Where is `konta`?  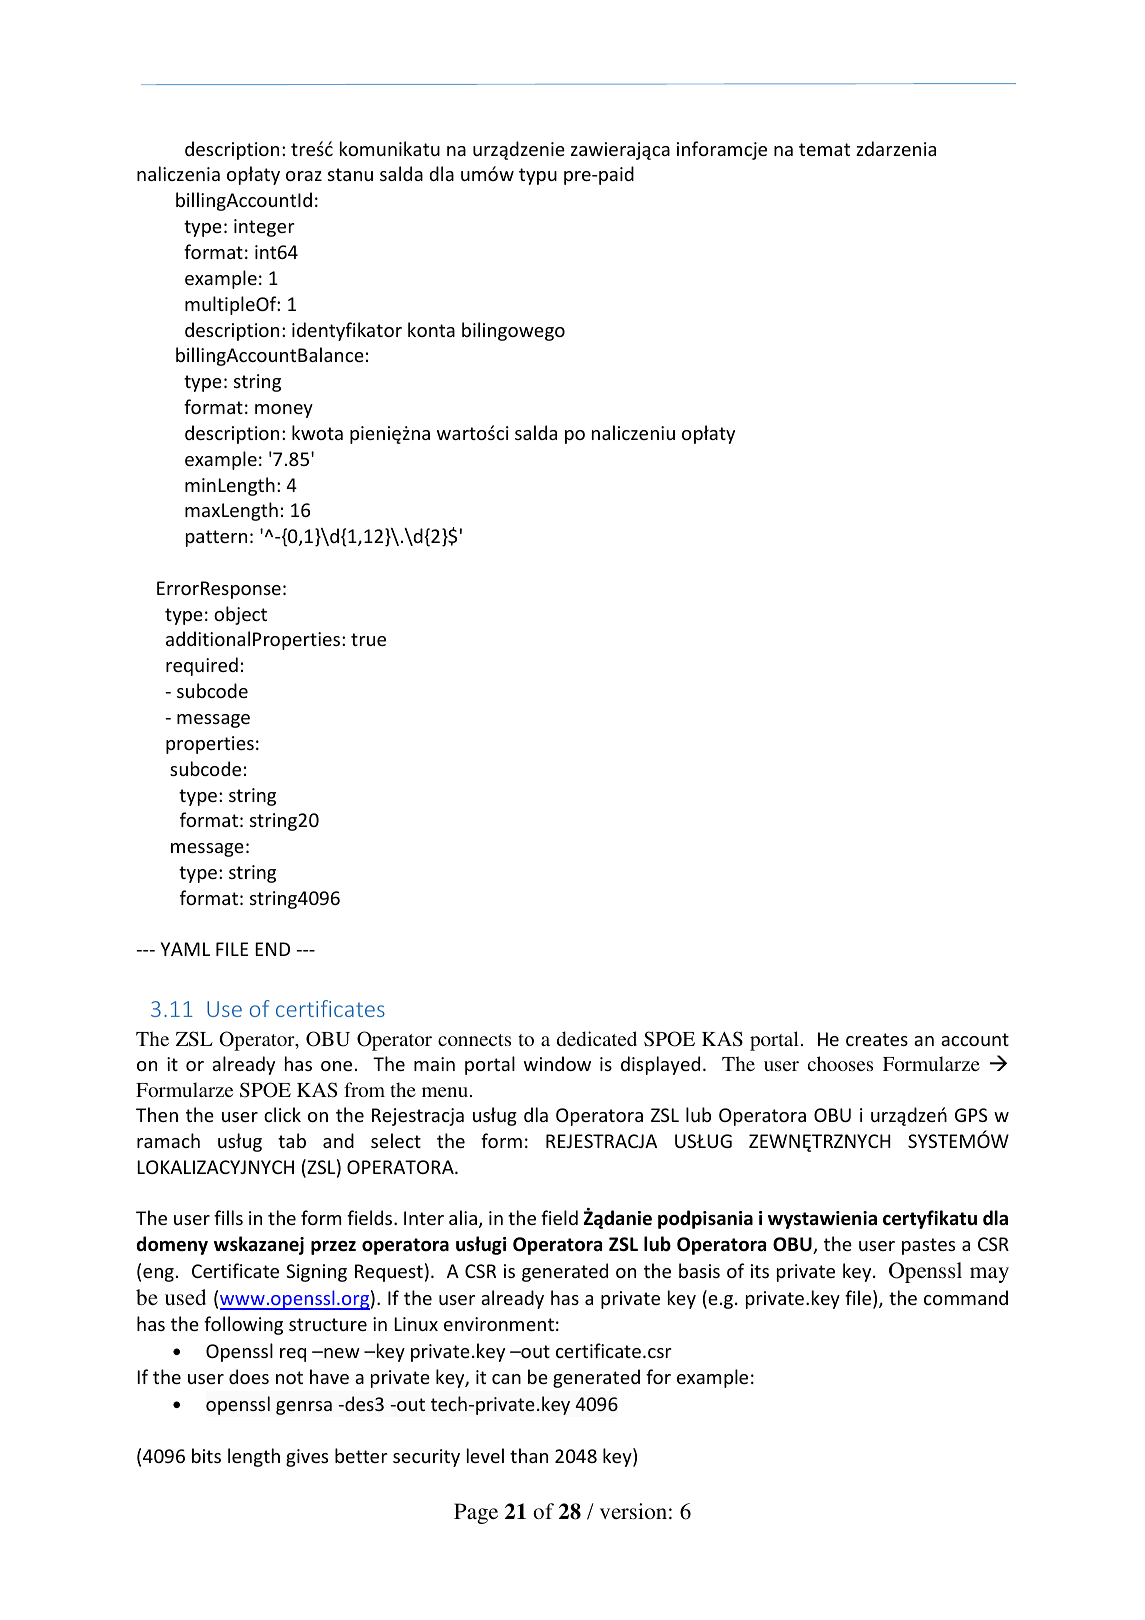 konta is located at coordinates (431, 329).
